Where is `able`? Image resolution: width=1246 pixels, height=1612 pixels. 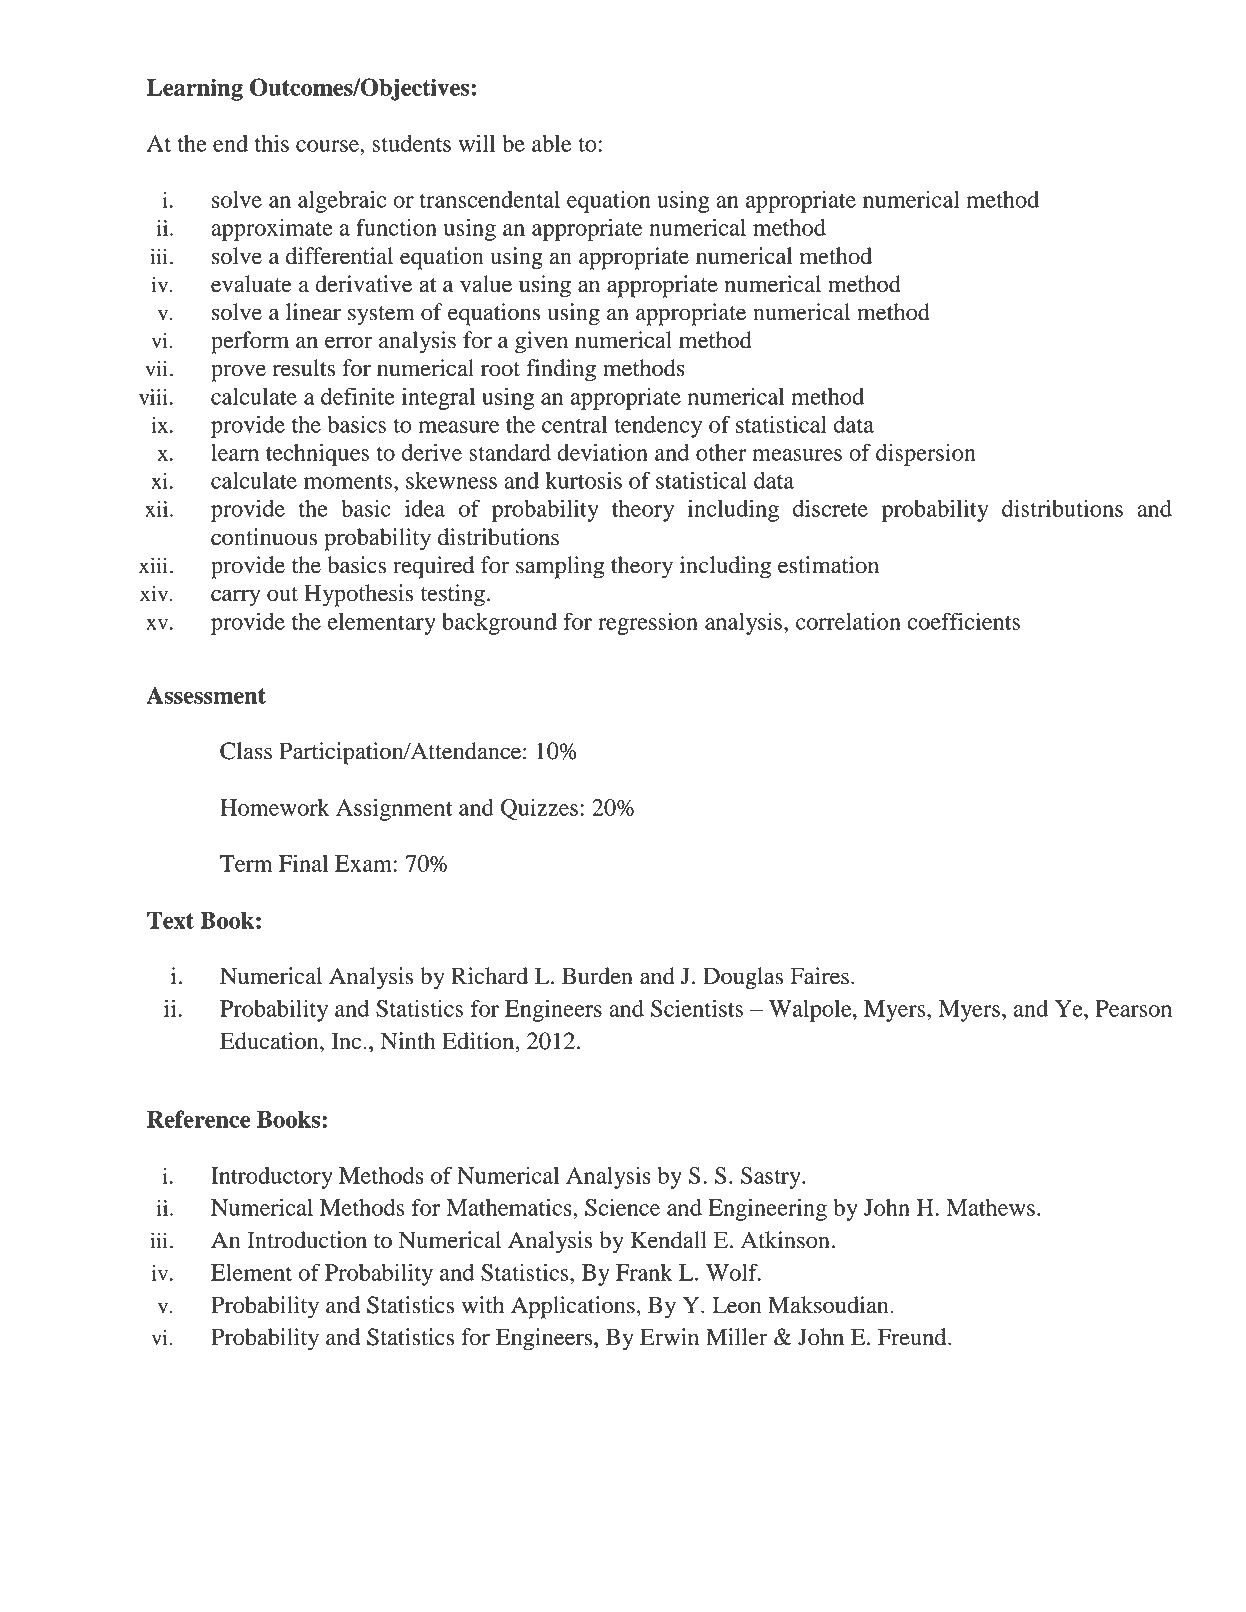 able is located at coordinates (551, 143).
